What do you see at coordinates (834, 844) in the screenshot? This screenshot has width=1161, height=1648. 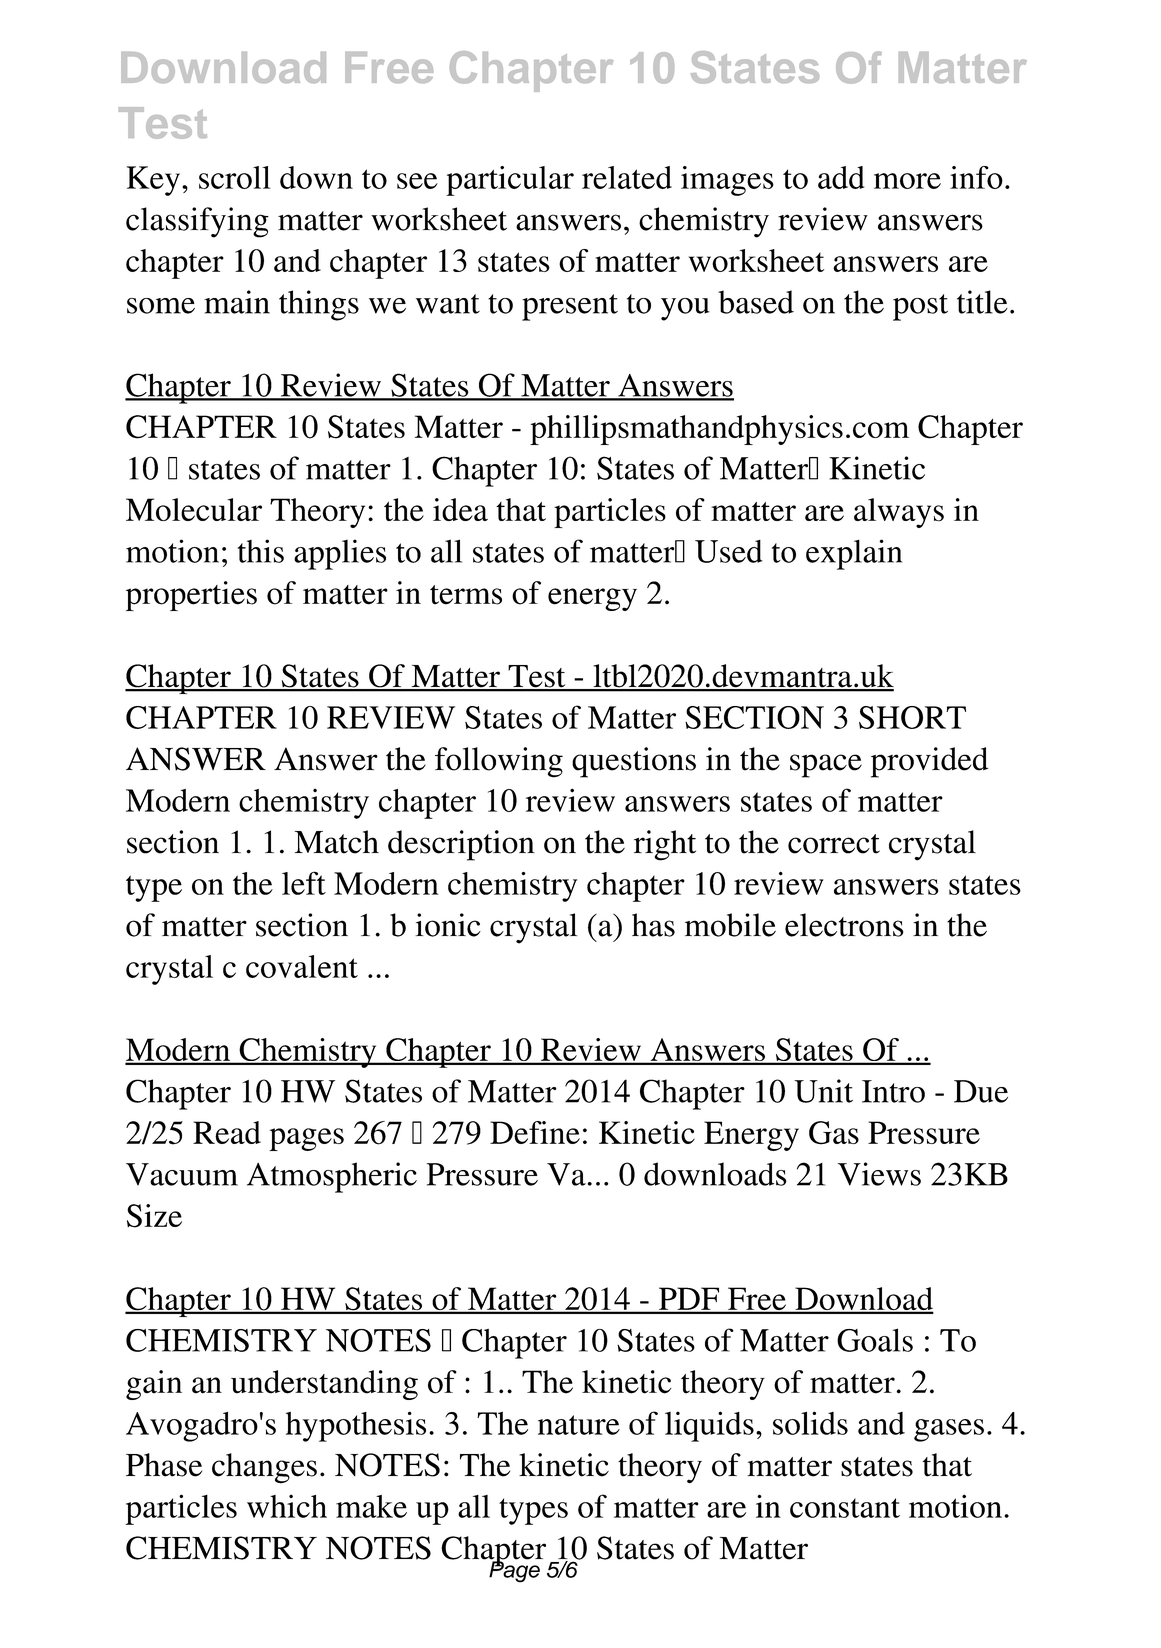 I see `correct` at bounding box center [834, 844].
